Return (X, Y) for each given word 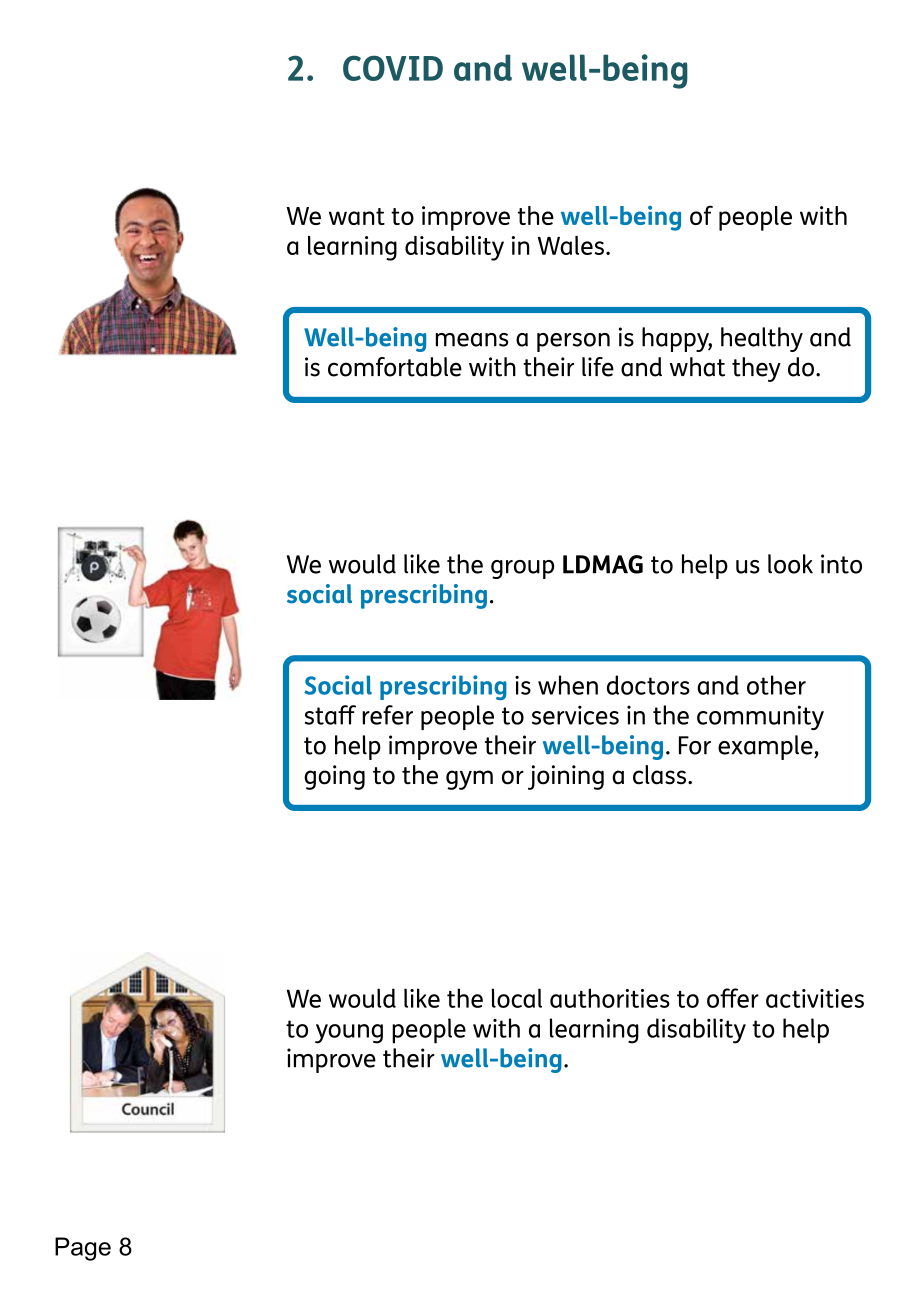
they (756, 369)
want (357, 216)
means (471, 340)
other (776, 685)
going (334, 777)
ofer (733, 998)
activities (815, 998)
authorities (610, 998)
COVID (393, 68)
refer (387, 715)
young (349, 1034)
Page (83, 1249)
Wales (570, 245)
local (516, 998)
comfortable (395, 367)
